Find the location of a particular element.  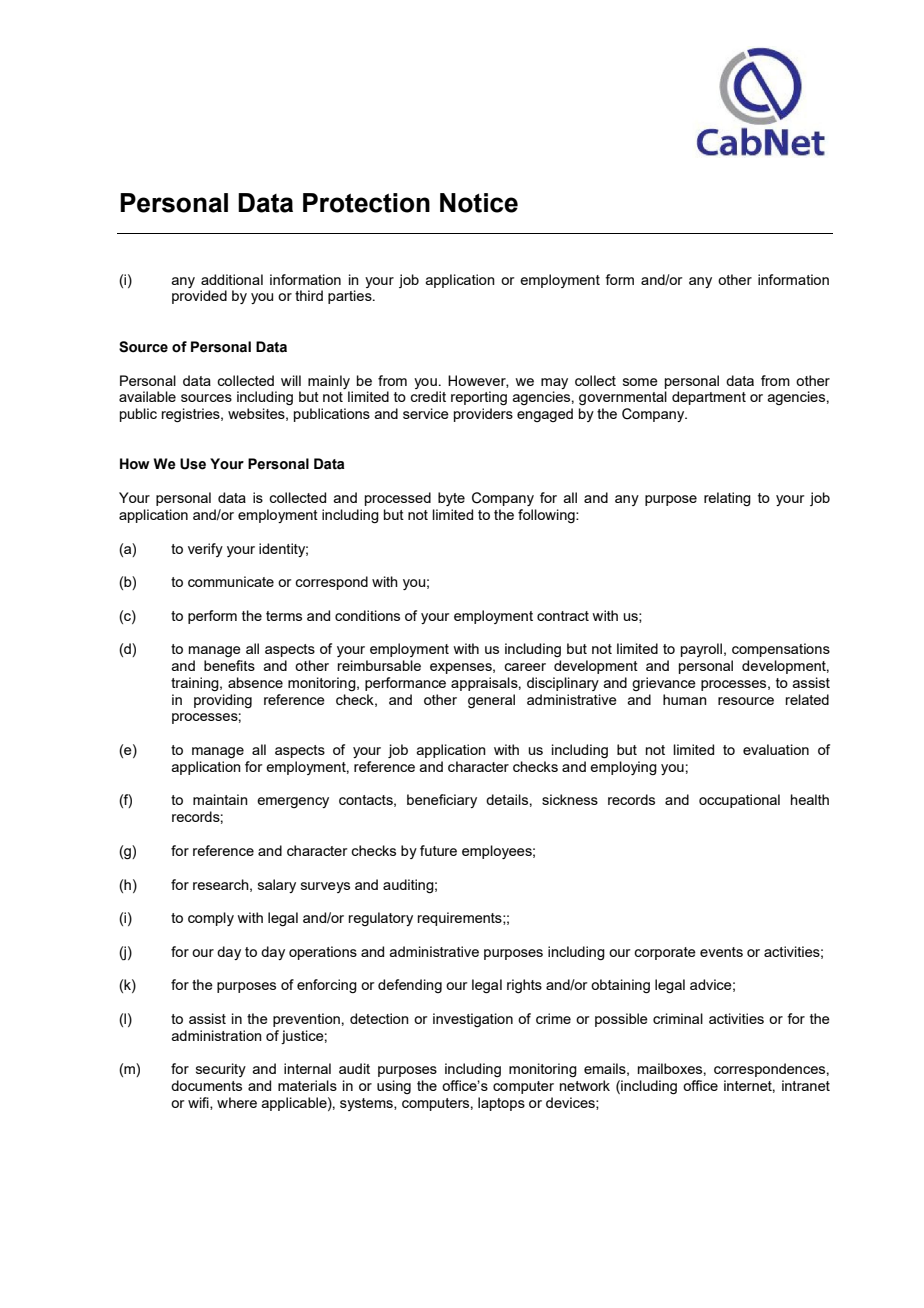

maintain is located at coordinates (220, 799).
